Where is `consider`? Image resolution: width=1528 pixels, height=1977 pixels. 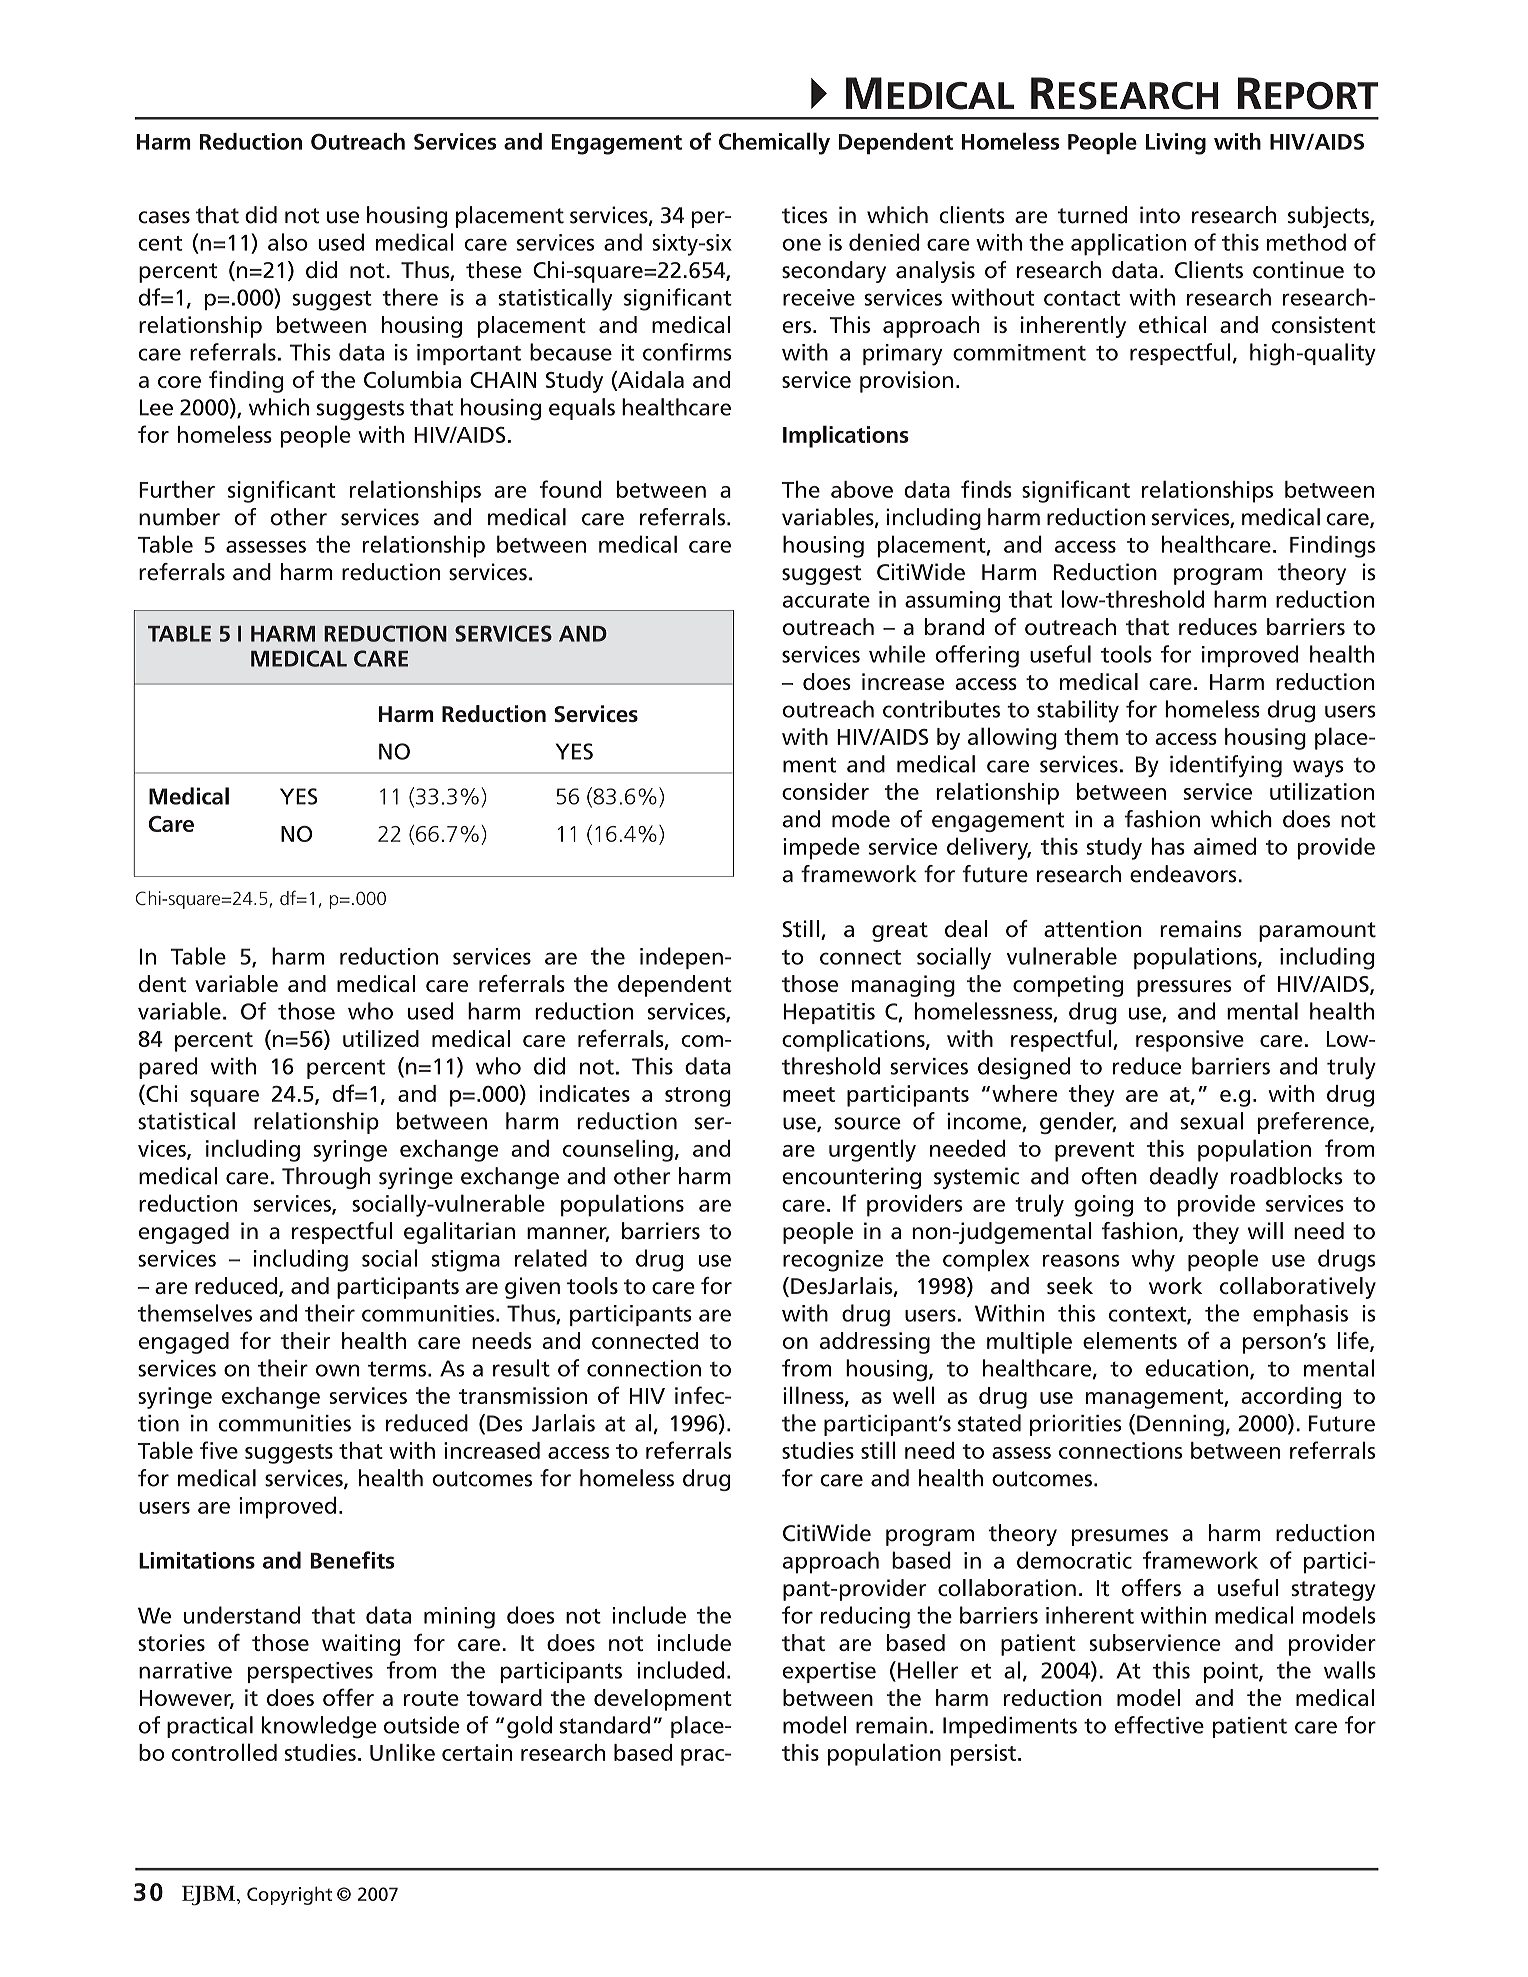
consider is located at coordinates (825, 791).
